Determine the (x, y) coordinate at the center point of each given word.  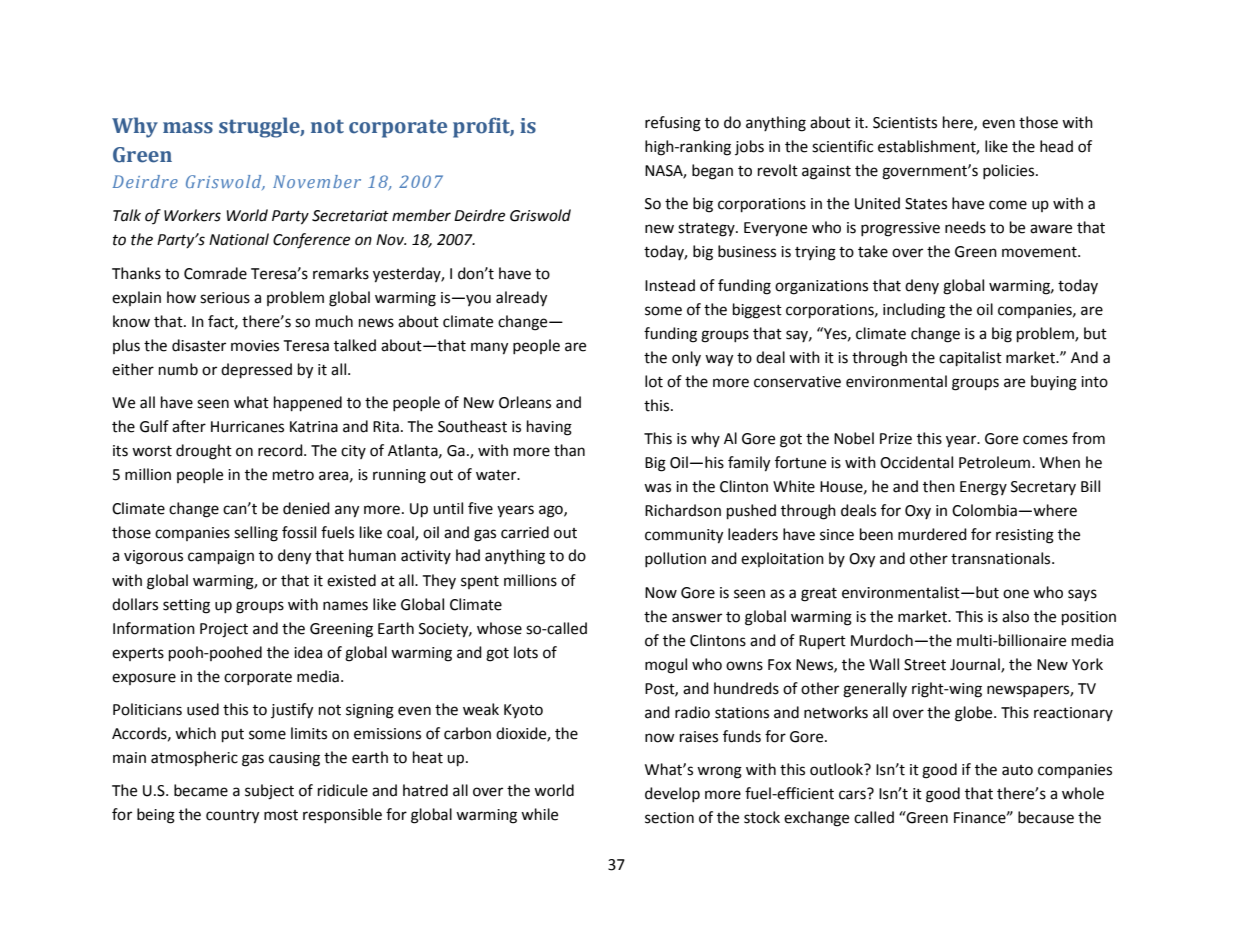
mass (188, 128)
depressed (256, 371)
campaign (221, 557)
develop (672, 794)
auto (1017, 770)
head (1056, 146)
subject (269, 792)
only (686, 358)
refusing (673, 124)
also (1015, 616)
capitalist (970, 359)
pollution (675, 559)
